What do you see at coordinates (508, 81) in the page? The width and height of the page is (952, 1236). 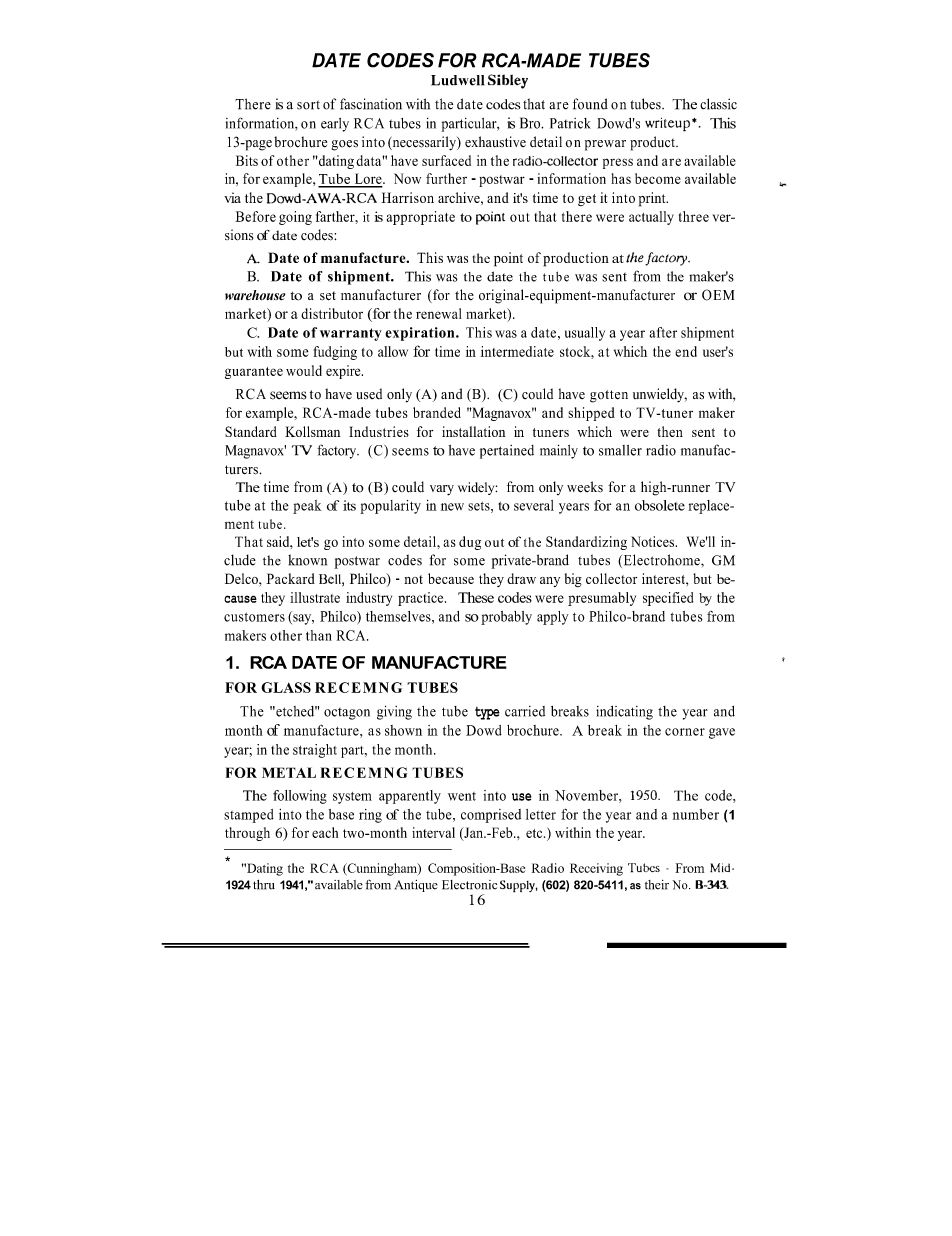 I see `Sibley` at bounding box center [508, 81].
